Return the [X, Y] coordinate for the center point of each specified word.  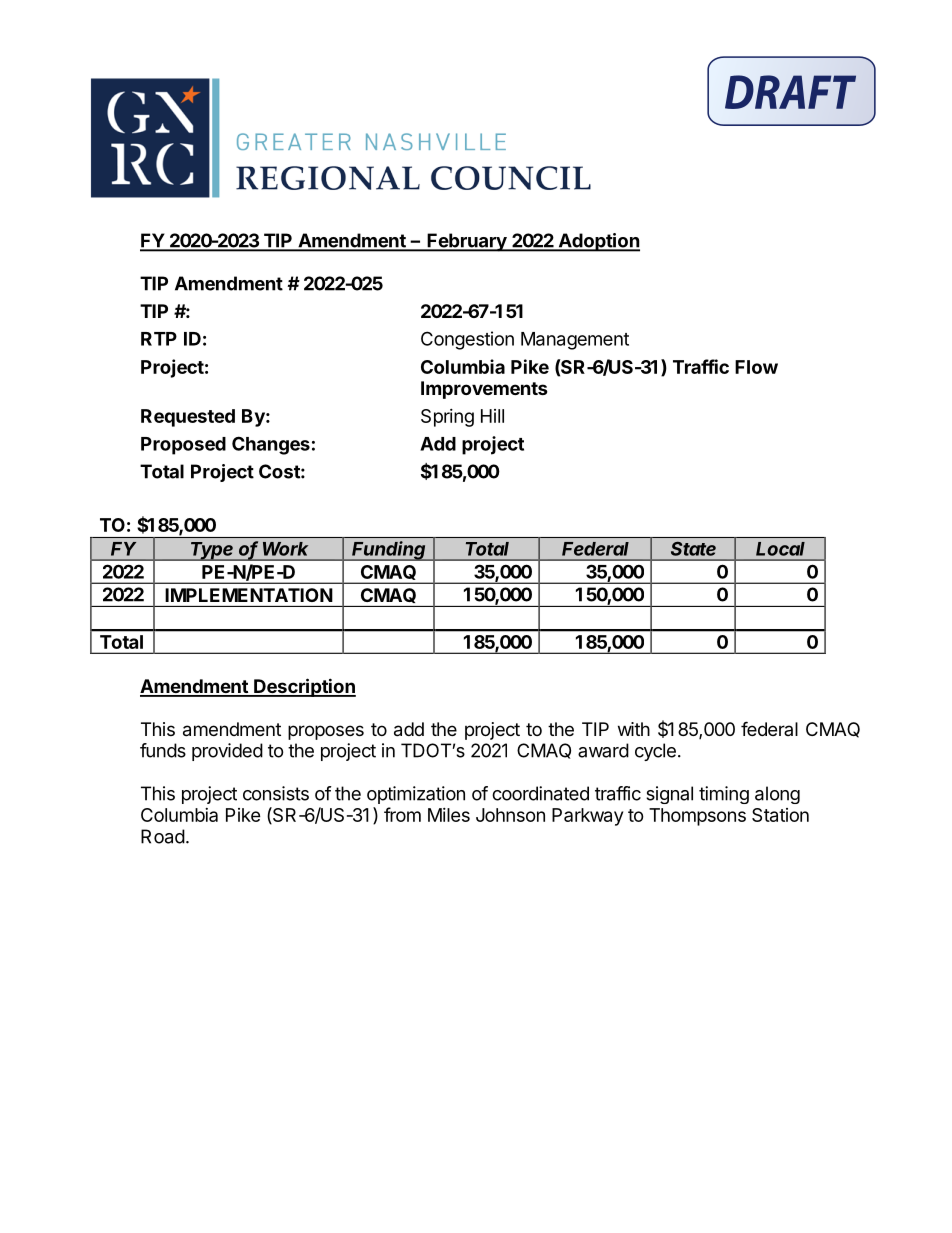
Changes [271, 445]
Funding [390, 551]
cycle [655, 752]
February [467, 242]
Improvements [484, 390]
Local [780, 549]
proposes [326, 732]
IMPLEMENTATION [249, 595]
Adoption [598, 242]
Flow [756, 367]
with [634, 729]
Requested [188, 418]
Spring [447, 418]
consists [276, 793]
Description [304, 687]
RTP [159, 339]
